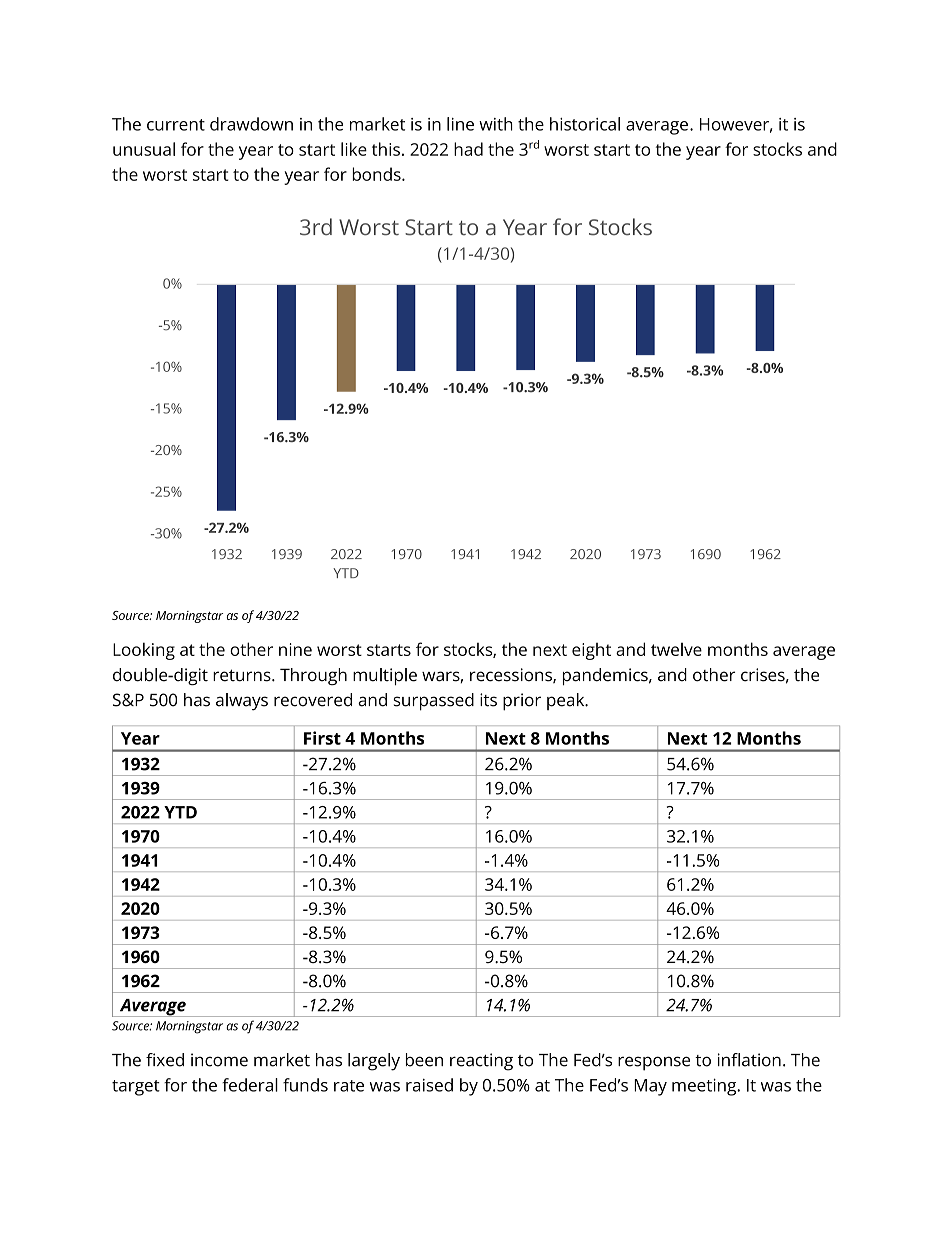  I want to click on been, so click(424, 1060).
